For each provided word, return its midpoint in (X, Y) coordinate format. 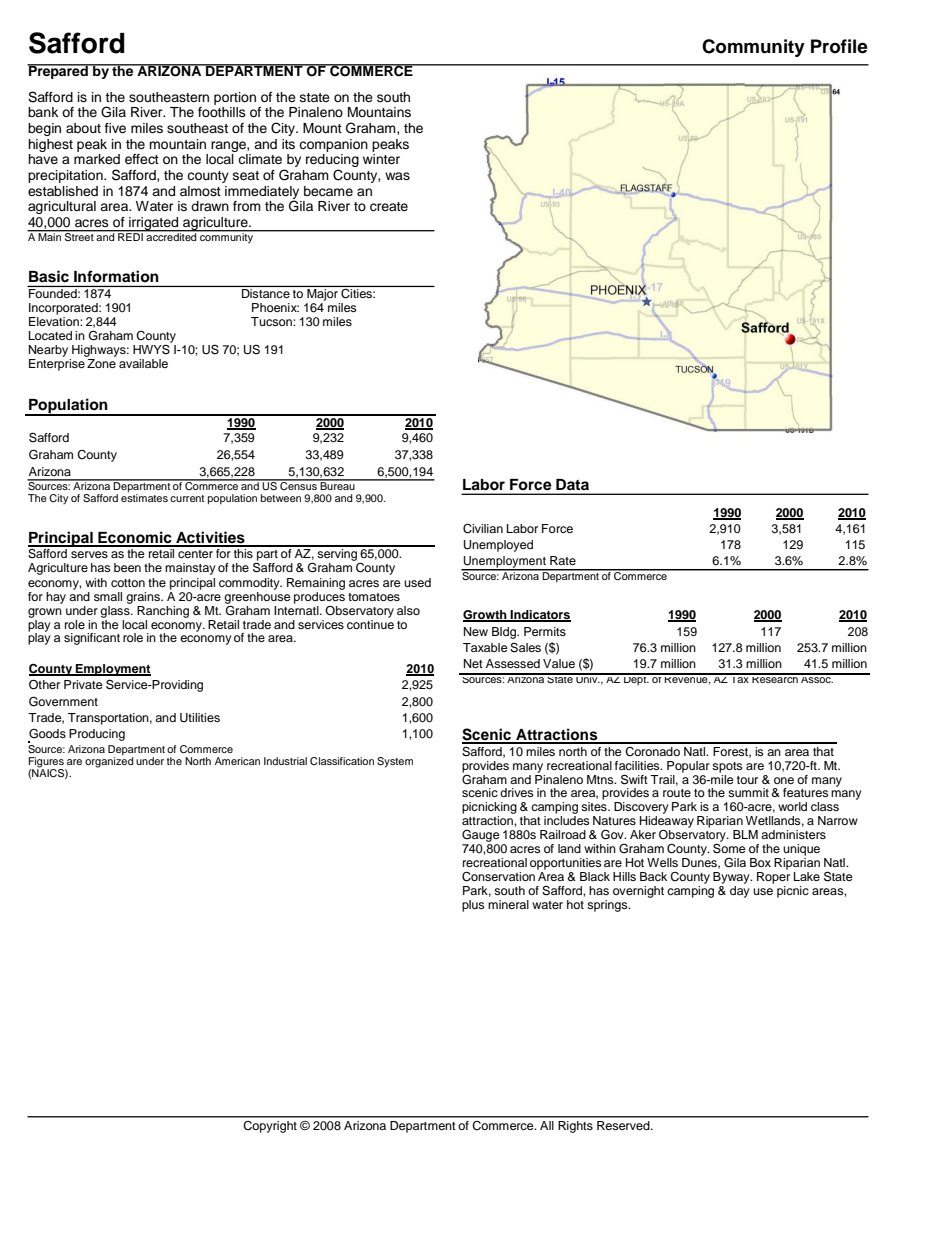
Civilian (483, 529)
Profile (839, 46)
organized (109, 762)
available (143, 363)
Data (572, 484)
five (115, 128)
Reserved (624, 1125)
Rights (575, 1127)
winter (381, 159)
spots (727, 767)
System (395, 762)
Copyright (270, 1127)
